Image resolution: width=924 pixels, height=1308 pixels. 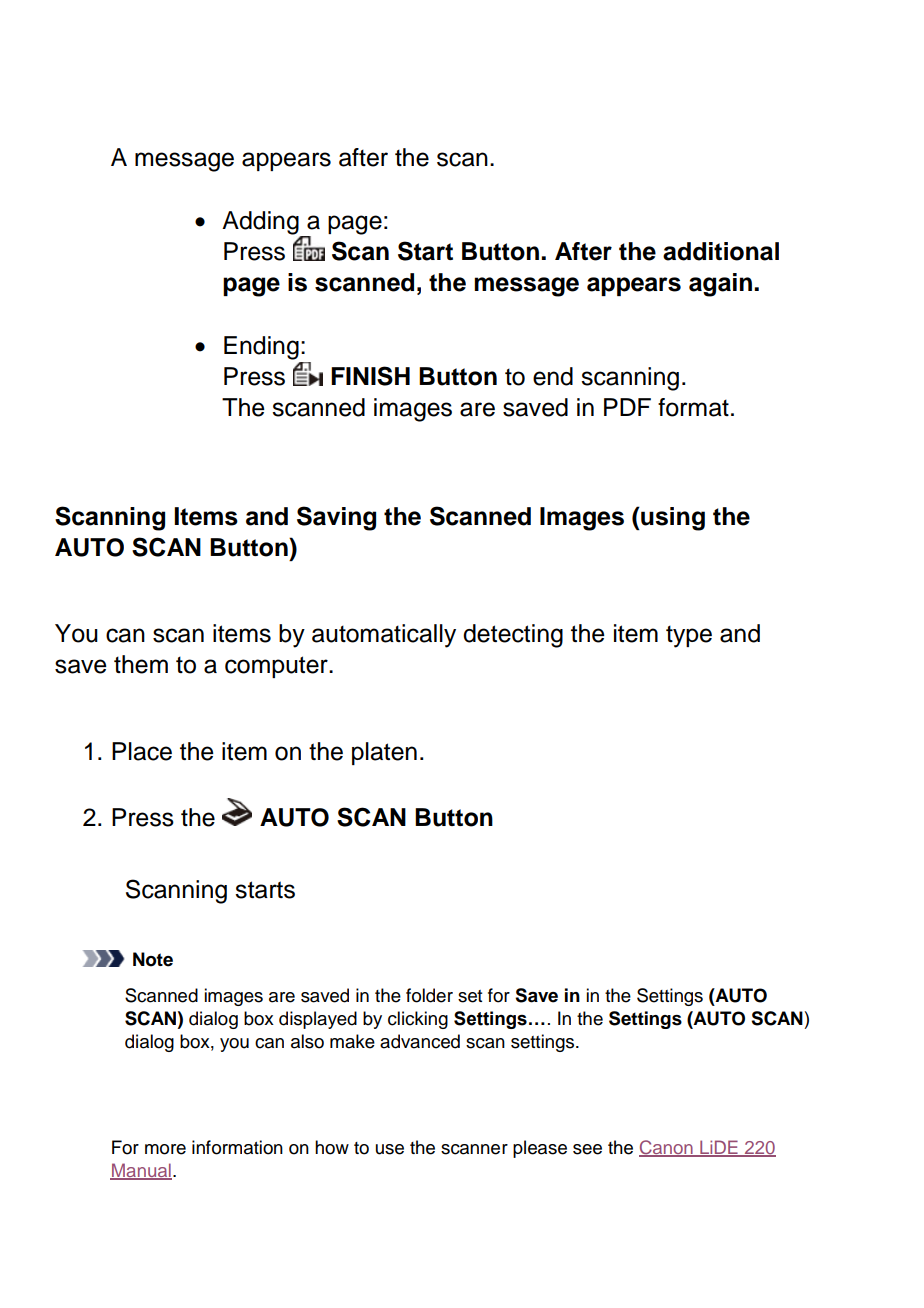 I want to click on more, so click(x=165, y=1149).
